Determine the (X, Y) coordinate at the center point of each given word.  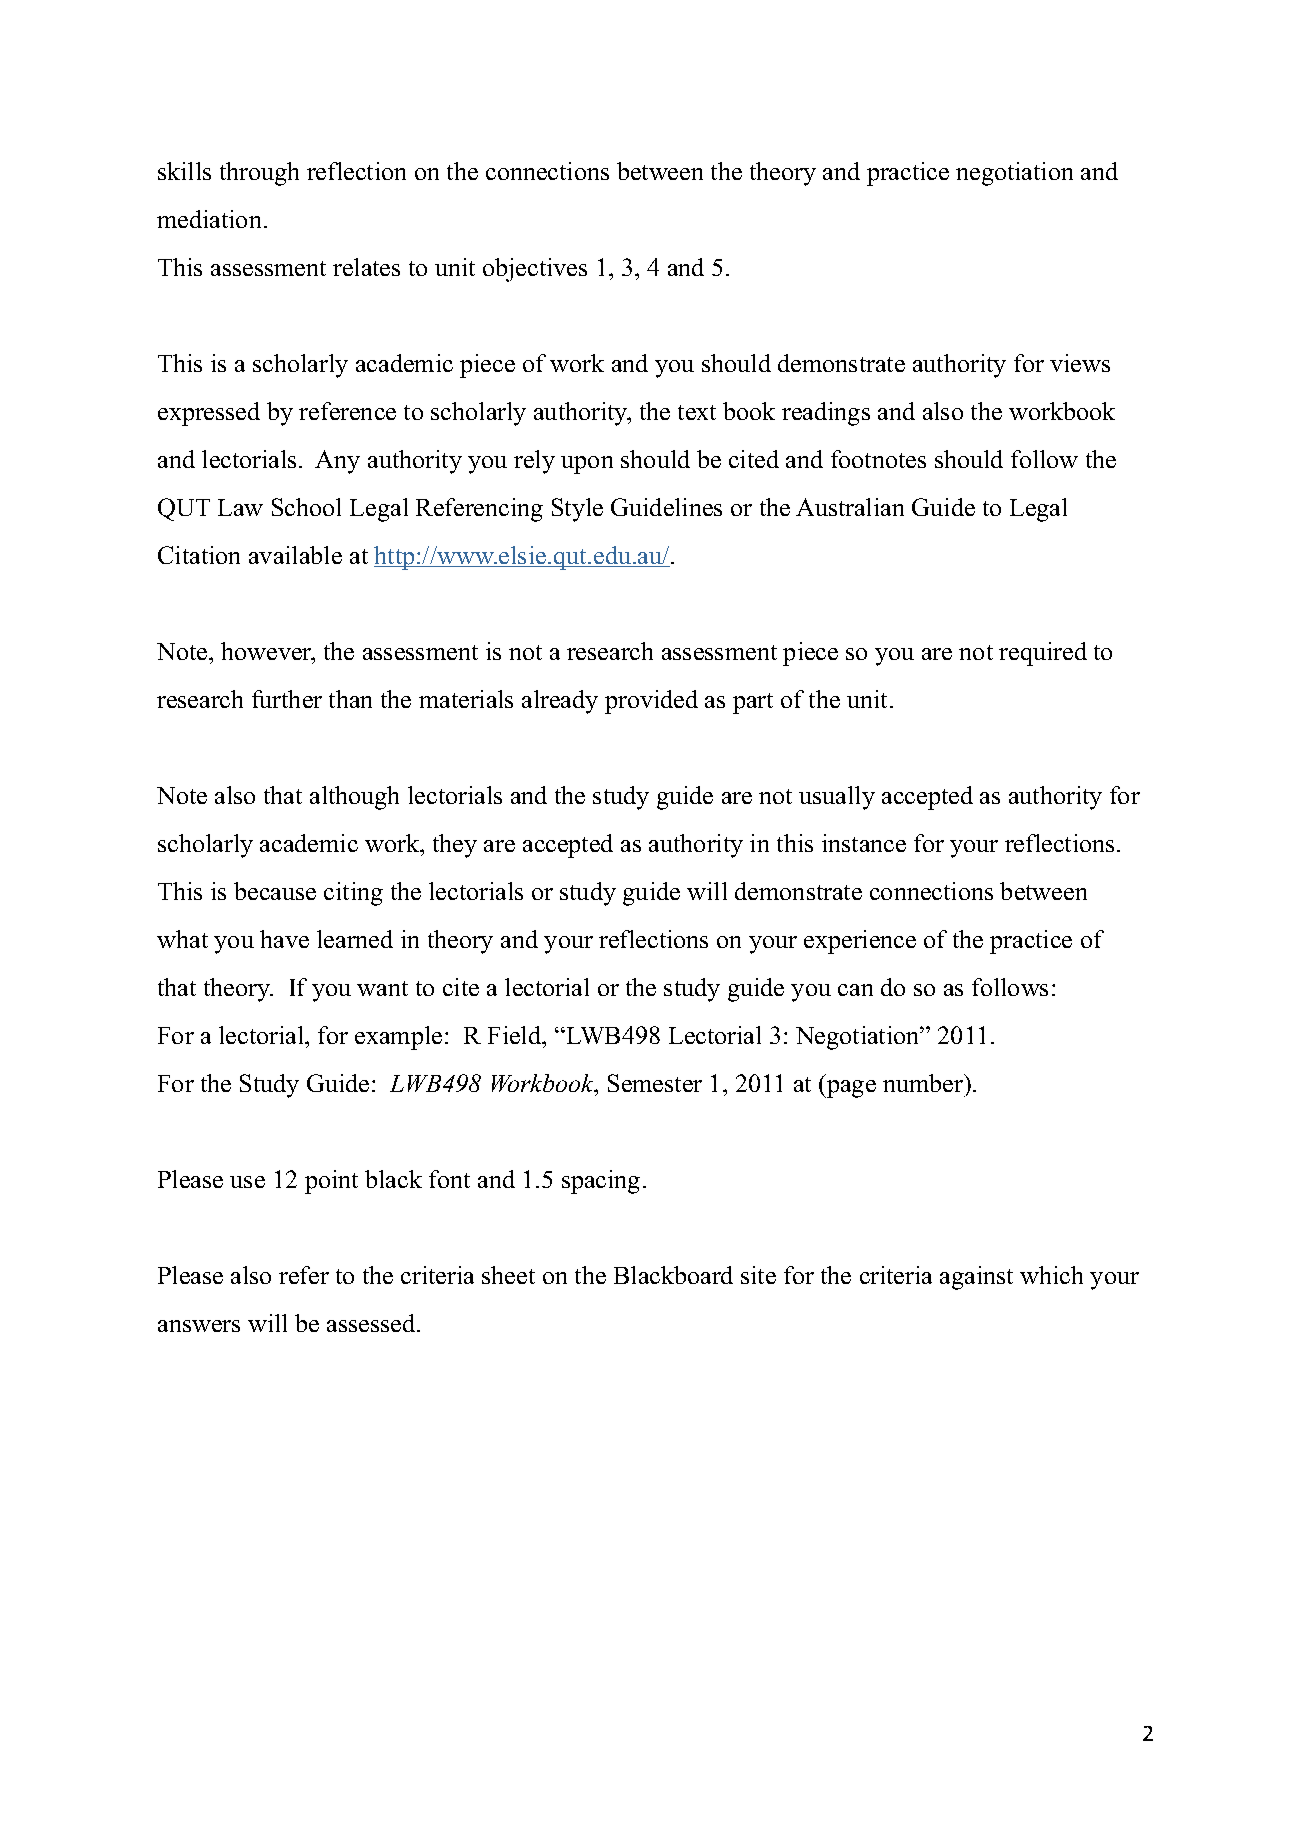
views (1080, 363)
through (259, 174)
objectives (535, 270)
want (382, 988)
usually (837, 798)
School (306, 507)
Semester (655, 1083)
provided (651, 702)
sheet (508, 1275)
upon (587, 465)
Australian (850, 507)
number (924, 1083)
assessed (372, 1323)
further (287, 699)
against (976, 1278)
